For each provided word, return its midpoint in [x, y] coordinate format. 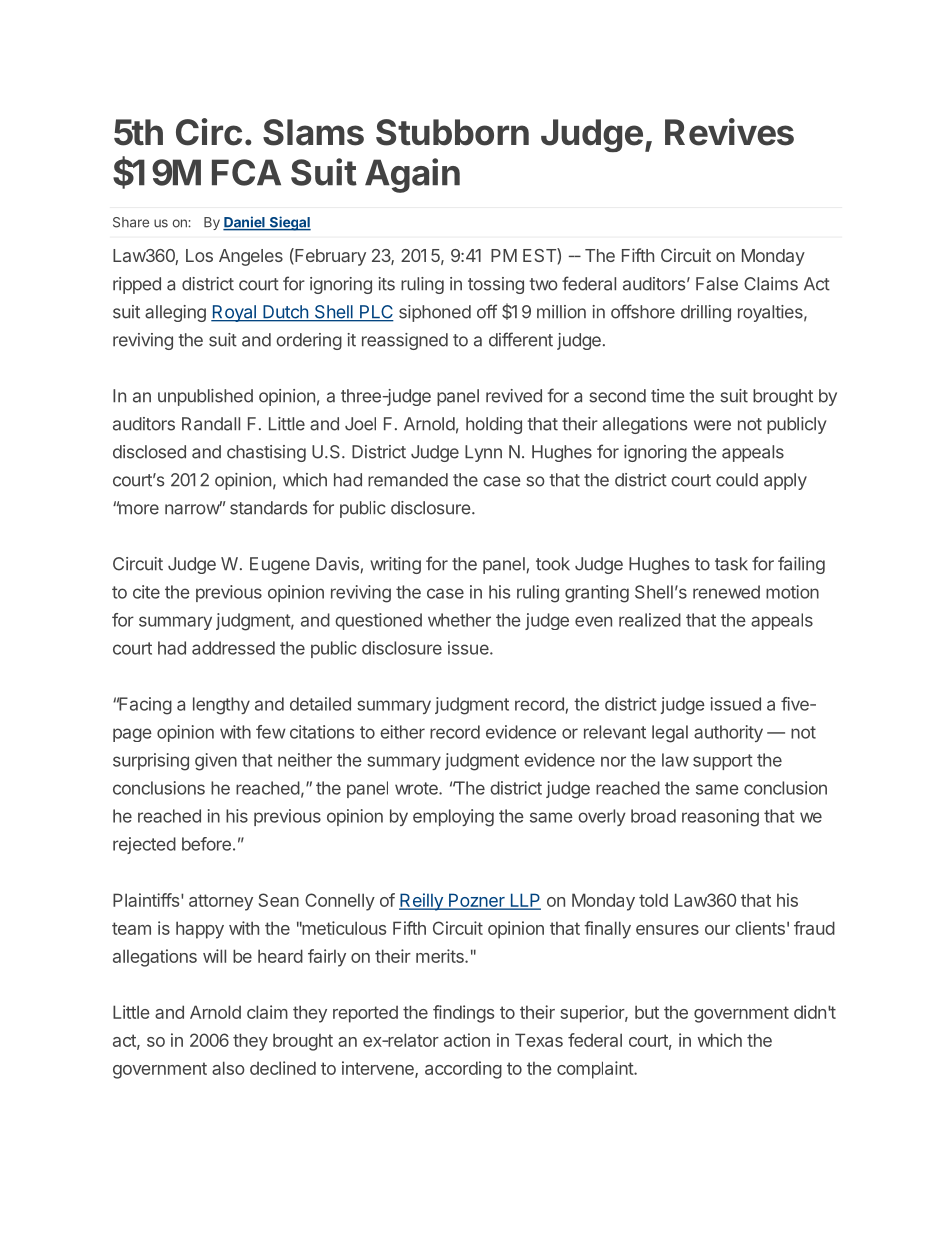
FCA [246, 172]
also [228, 1068]
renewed [726, 592]
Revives [729, 132]
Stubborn [452, 132]
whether [459, 620]
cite [146, 592]
